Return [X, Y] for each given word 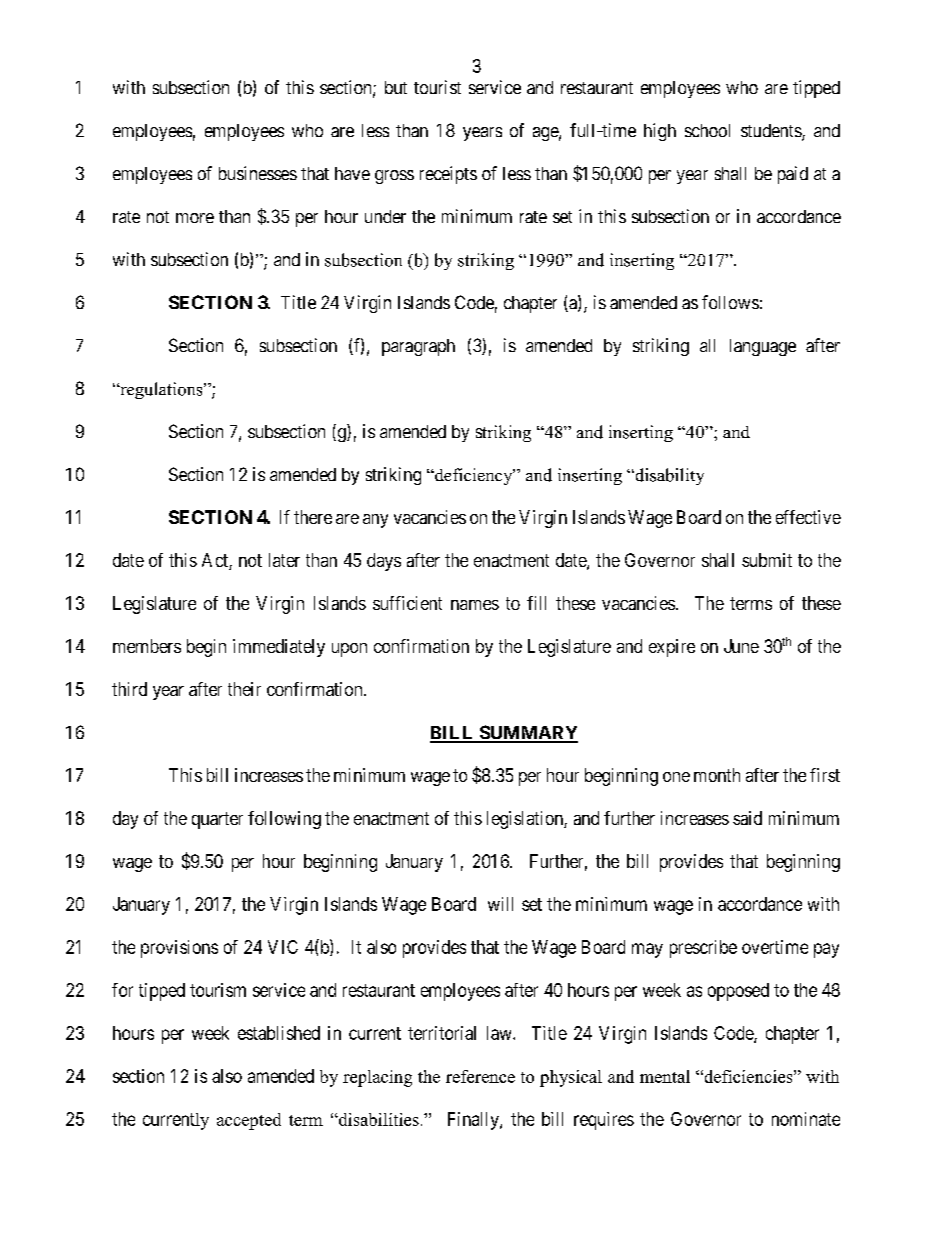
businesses [258, 173]
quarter [217, 820]
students [772, 132]
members [147, 646]
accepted [249, 1121]
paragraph [418, 347]
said [747, 818]
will [500, 904]
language [763, 347]
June [741, 646]
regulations [161, 390]
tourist [437, 87]
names [475, 605]
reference [480, 1076]
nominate [806, 1119]
